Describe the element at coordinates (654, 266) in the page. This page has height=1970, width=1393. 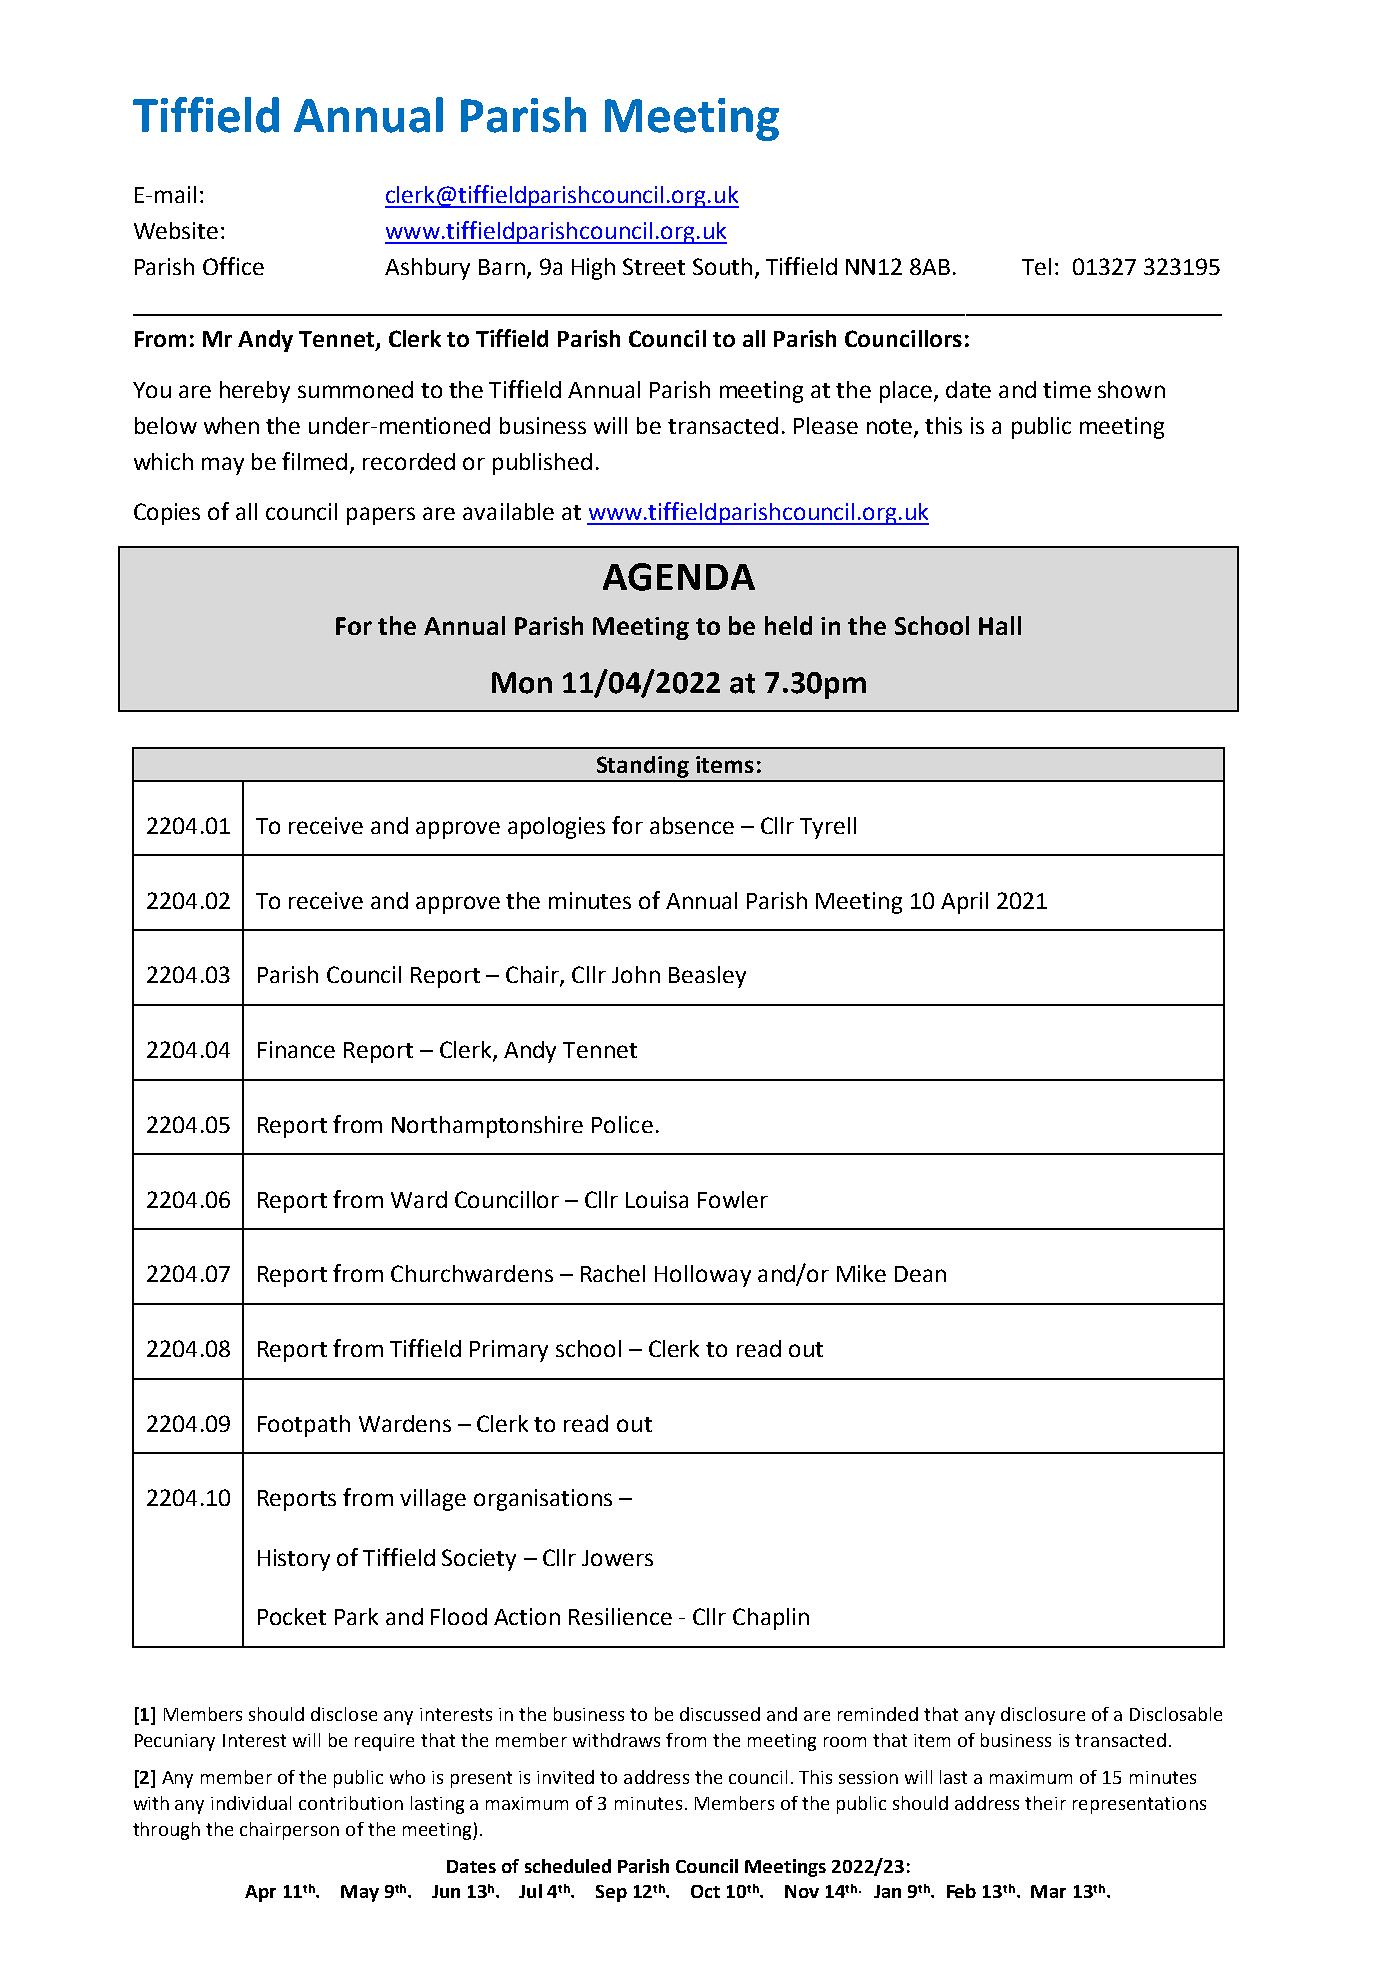
I see `Street` at that location.
